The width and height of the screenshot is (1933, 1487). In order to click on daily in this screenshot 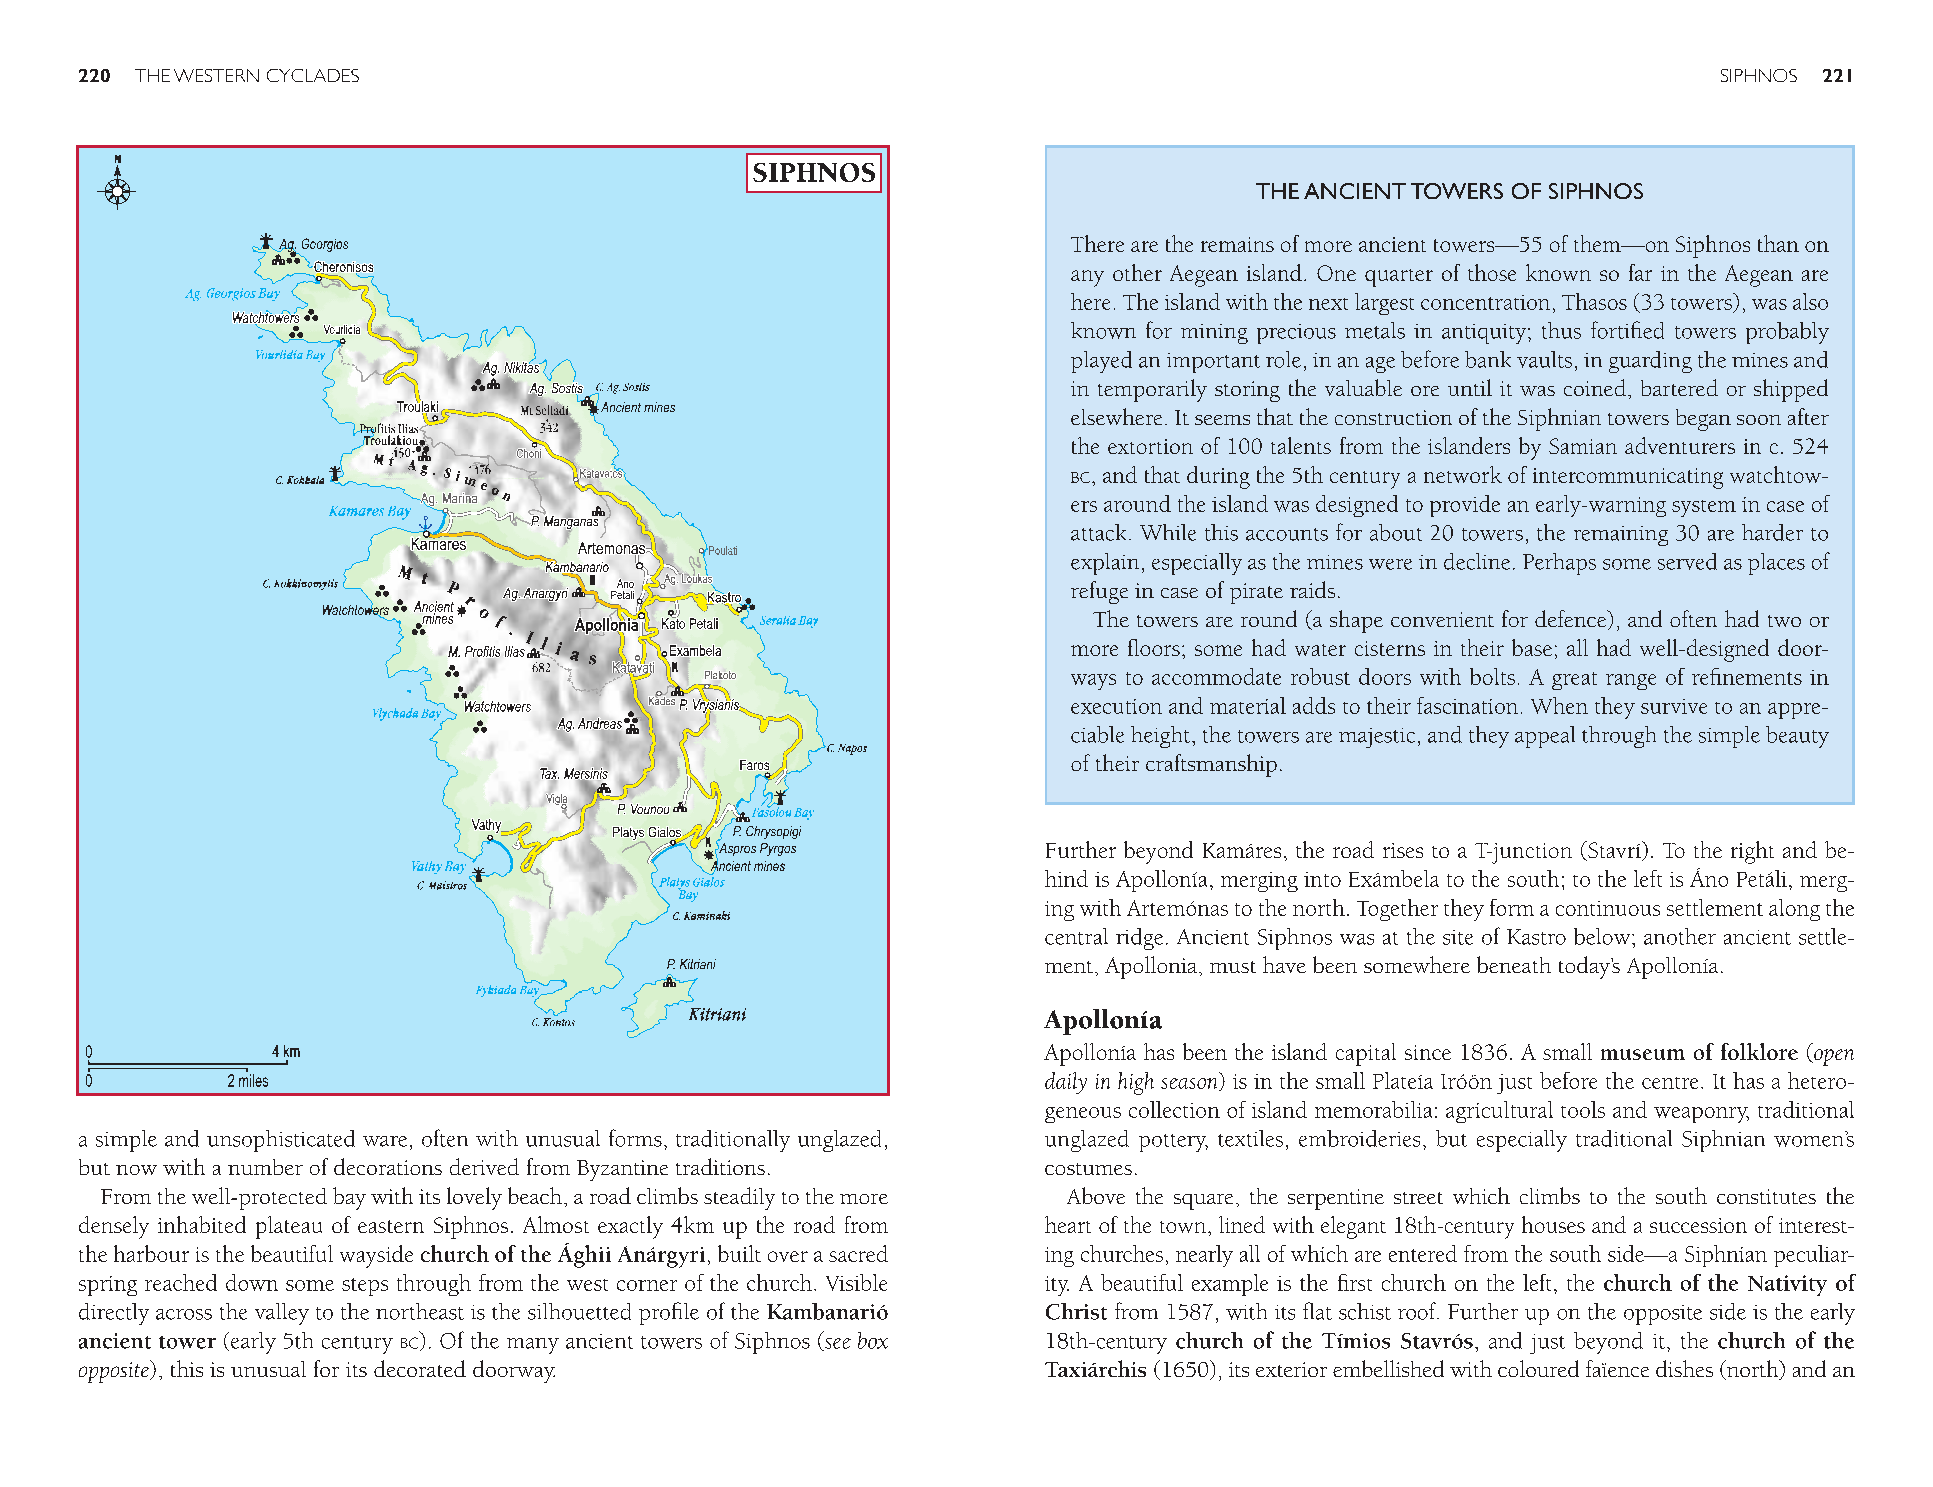, I will do `click(1066, 1083)`.
